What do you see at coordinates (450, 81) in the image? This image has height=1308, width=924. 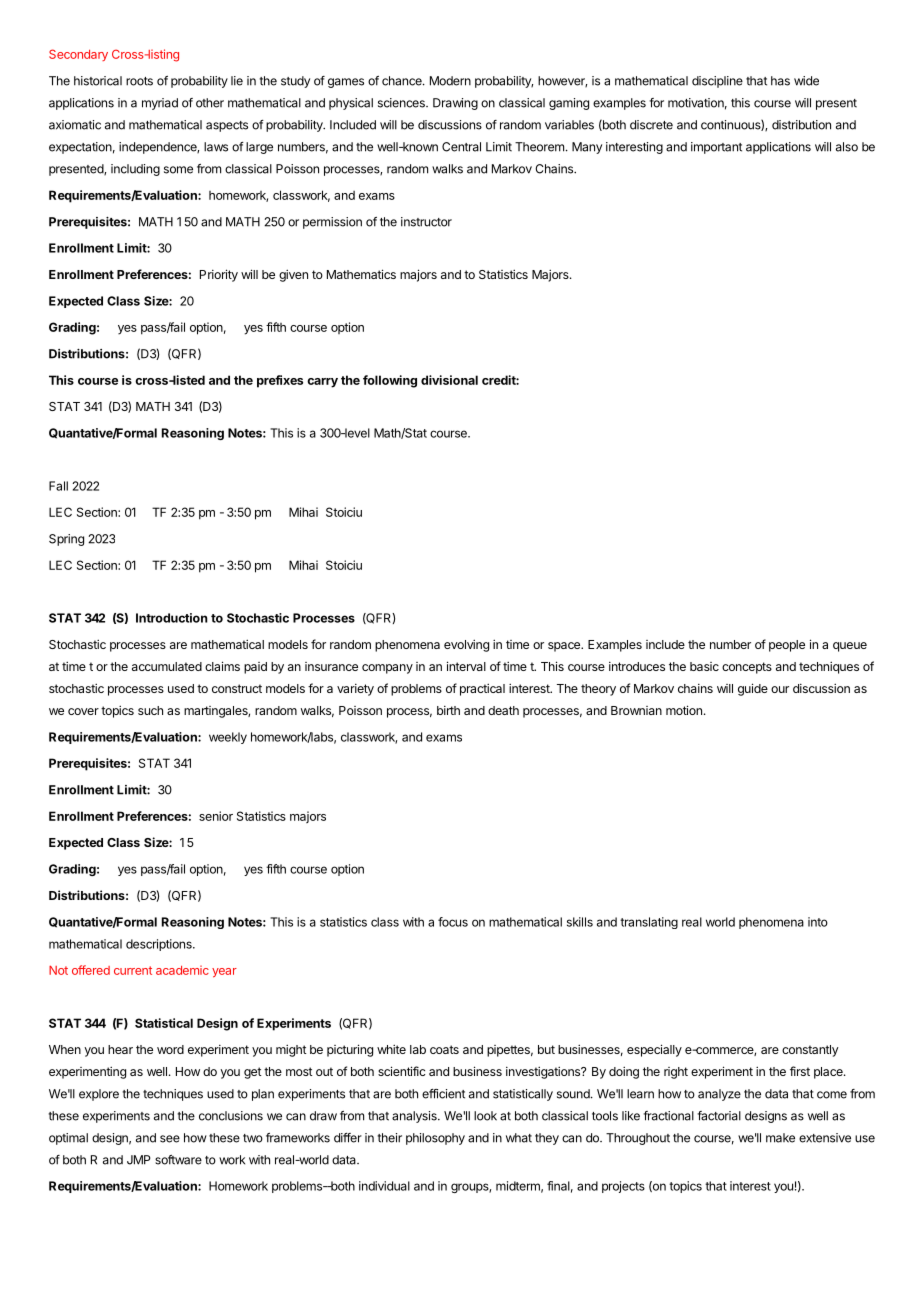 I see `Modern` at bounding box center [450, 81].
